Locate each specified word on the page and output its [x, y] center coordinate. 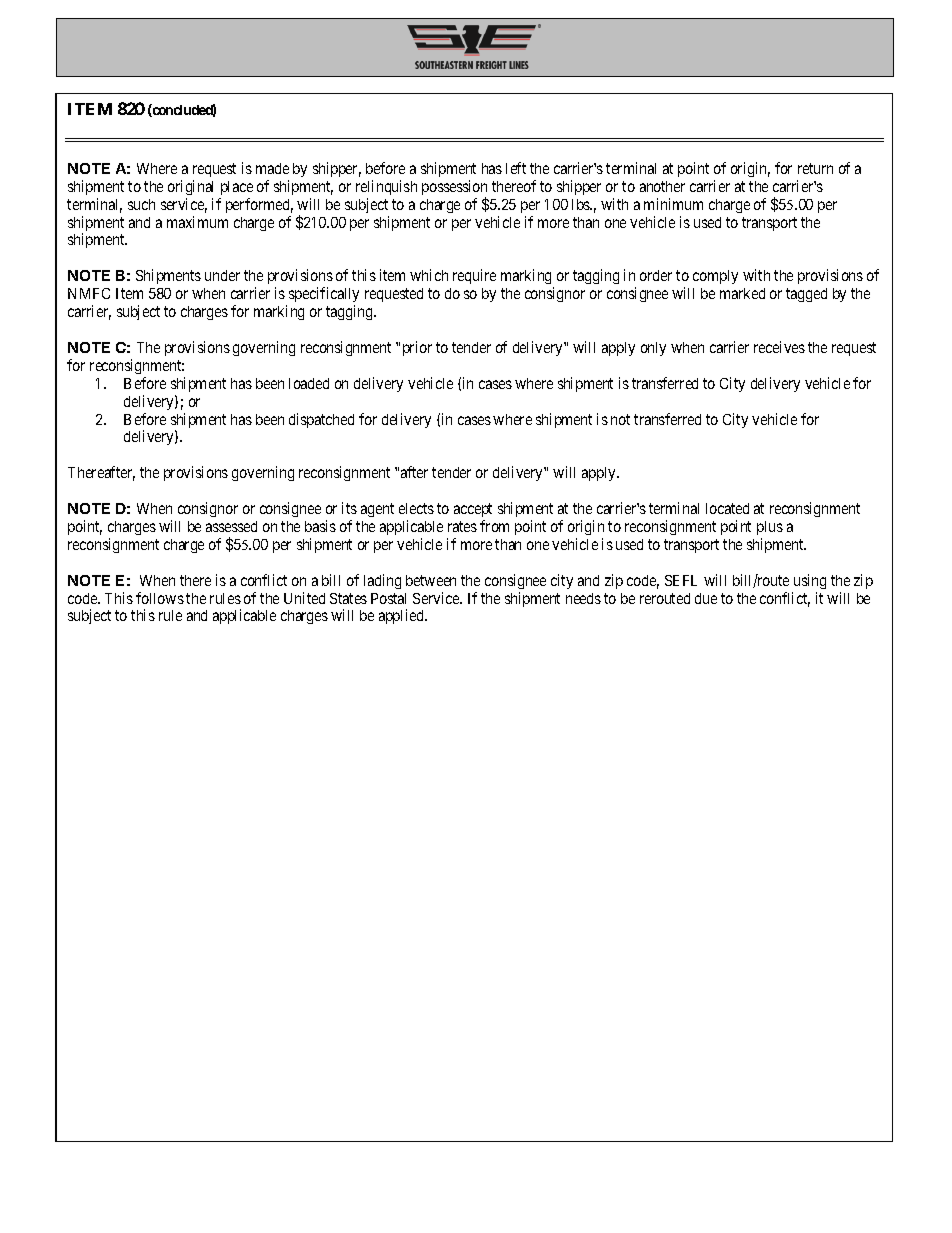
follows [160, 598]
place [237, 188]
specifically [324, 296]
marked [742, 293]
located [727, 508]
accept [473, 510]
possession [454, 189]
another [662, 186]
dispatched [321, 420]
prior [417, 348]
